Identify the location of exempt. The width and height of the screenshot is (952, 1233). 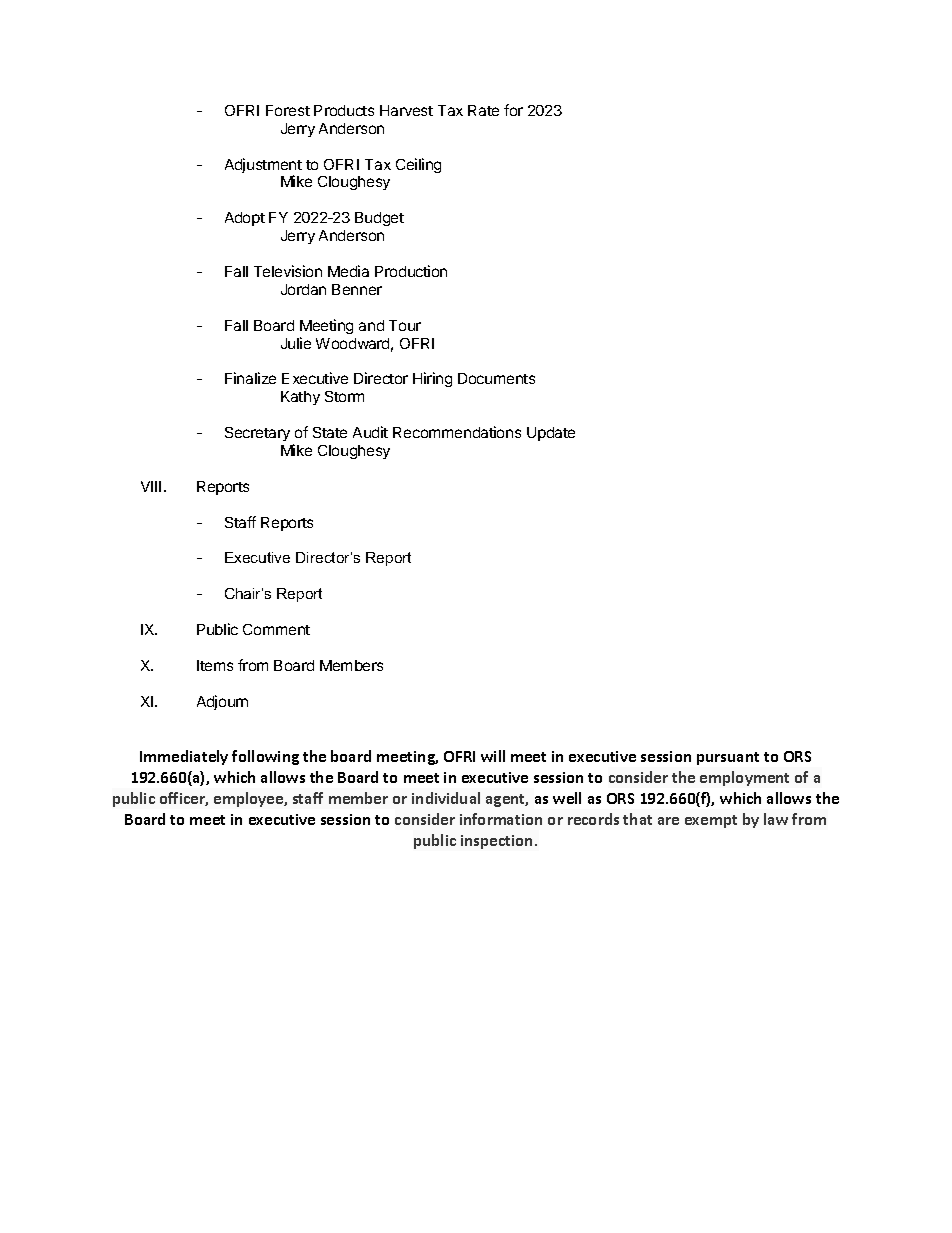
(711, 821).
